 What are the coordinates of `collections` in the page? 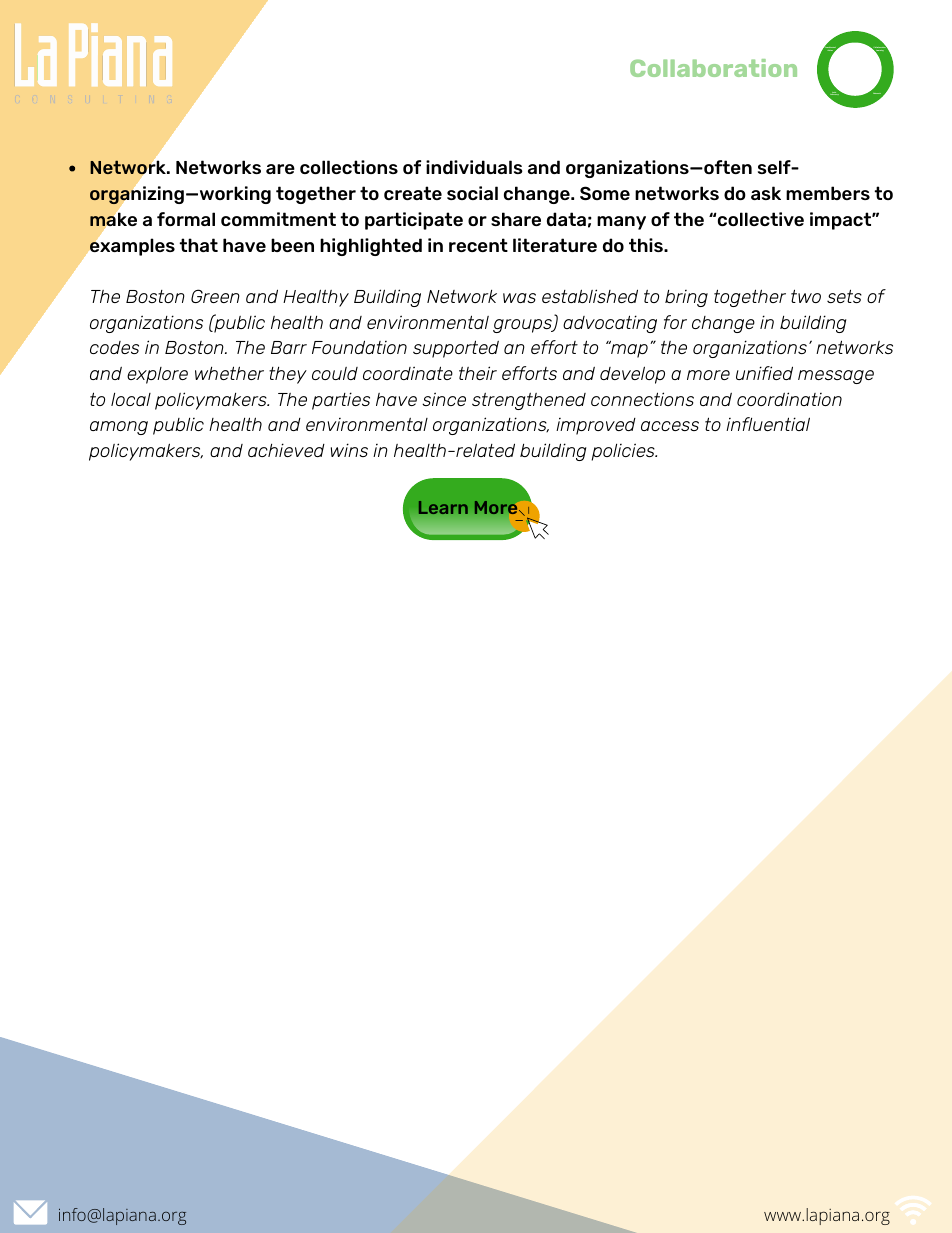 It's located at (349, 167).
